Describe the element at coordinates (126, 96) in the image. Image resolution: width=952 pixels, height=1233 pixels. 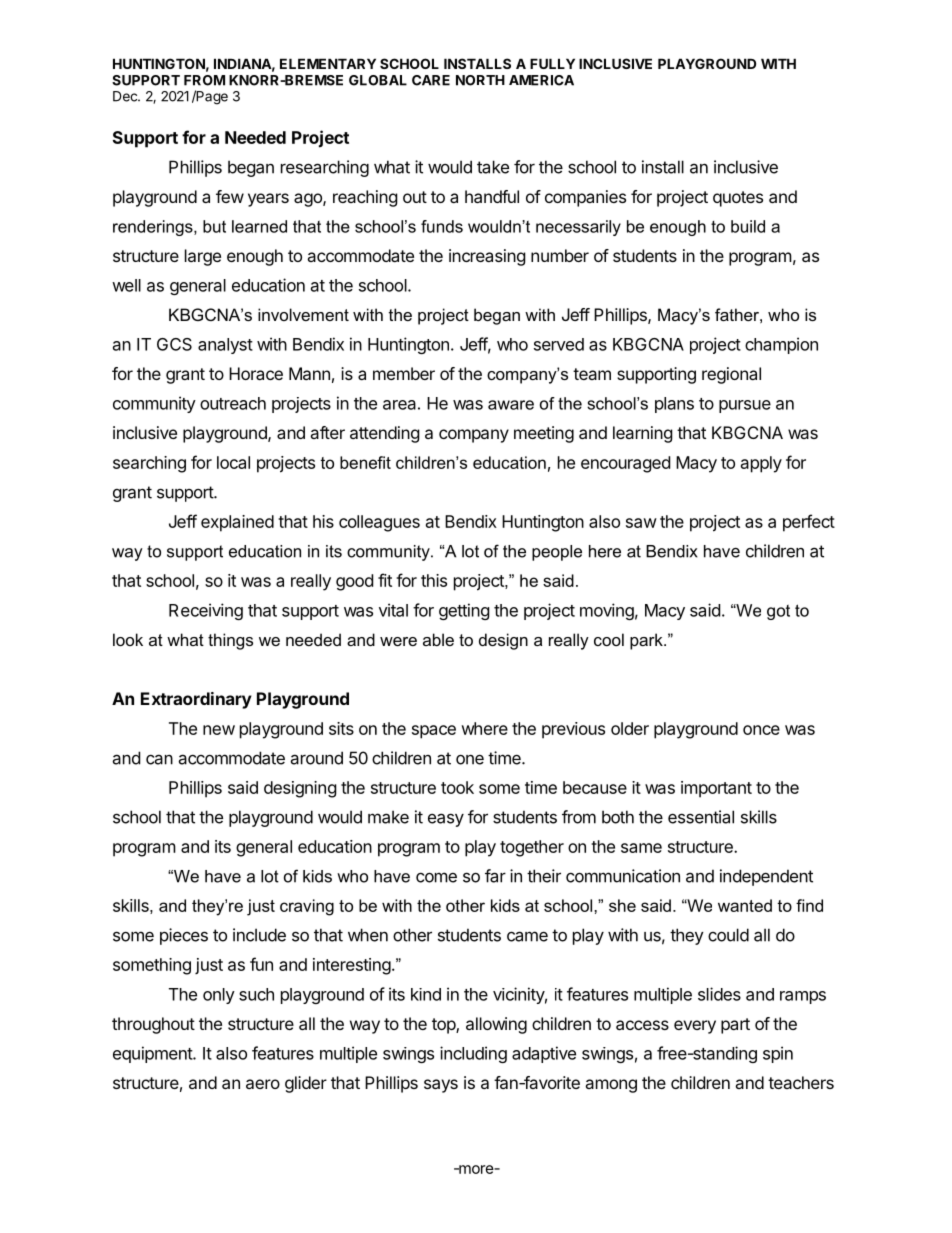
I see `Dec` at that location.
